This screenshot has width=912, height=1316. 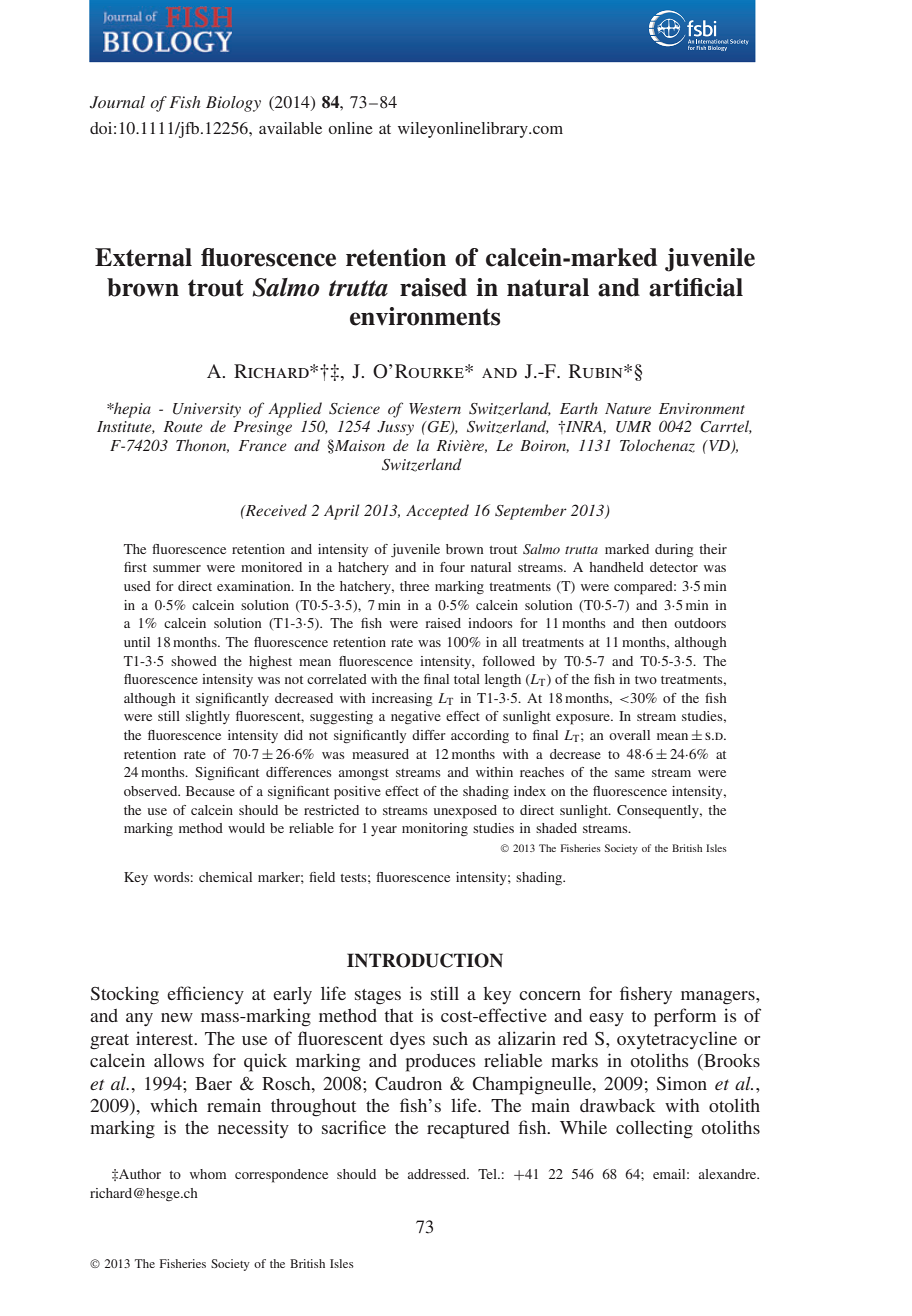 What do you see at coordinates (438, 1174) in the screenshot?
I see `addressed` at bounding box center [438, 1174].
